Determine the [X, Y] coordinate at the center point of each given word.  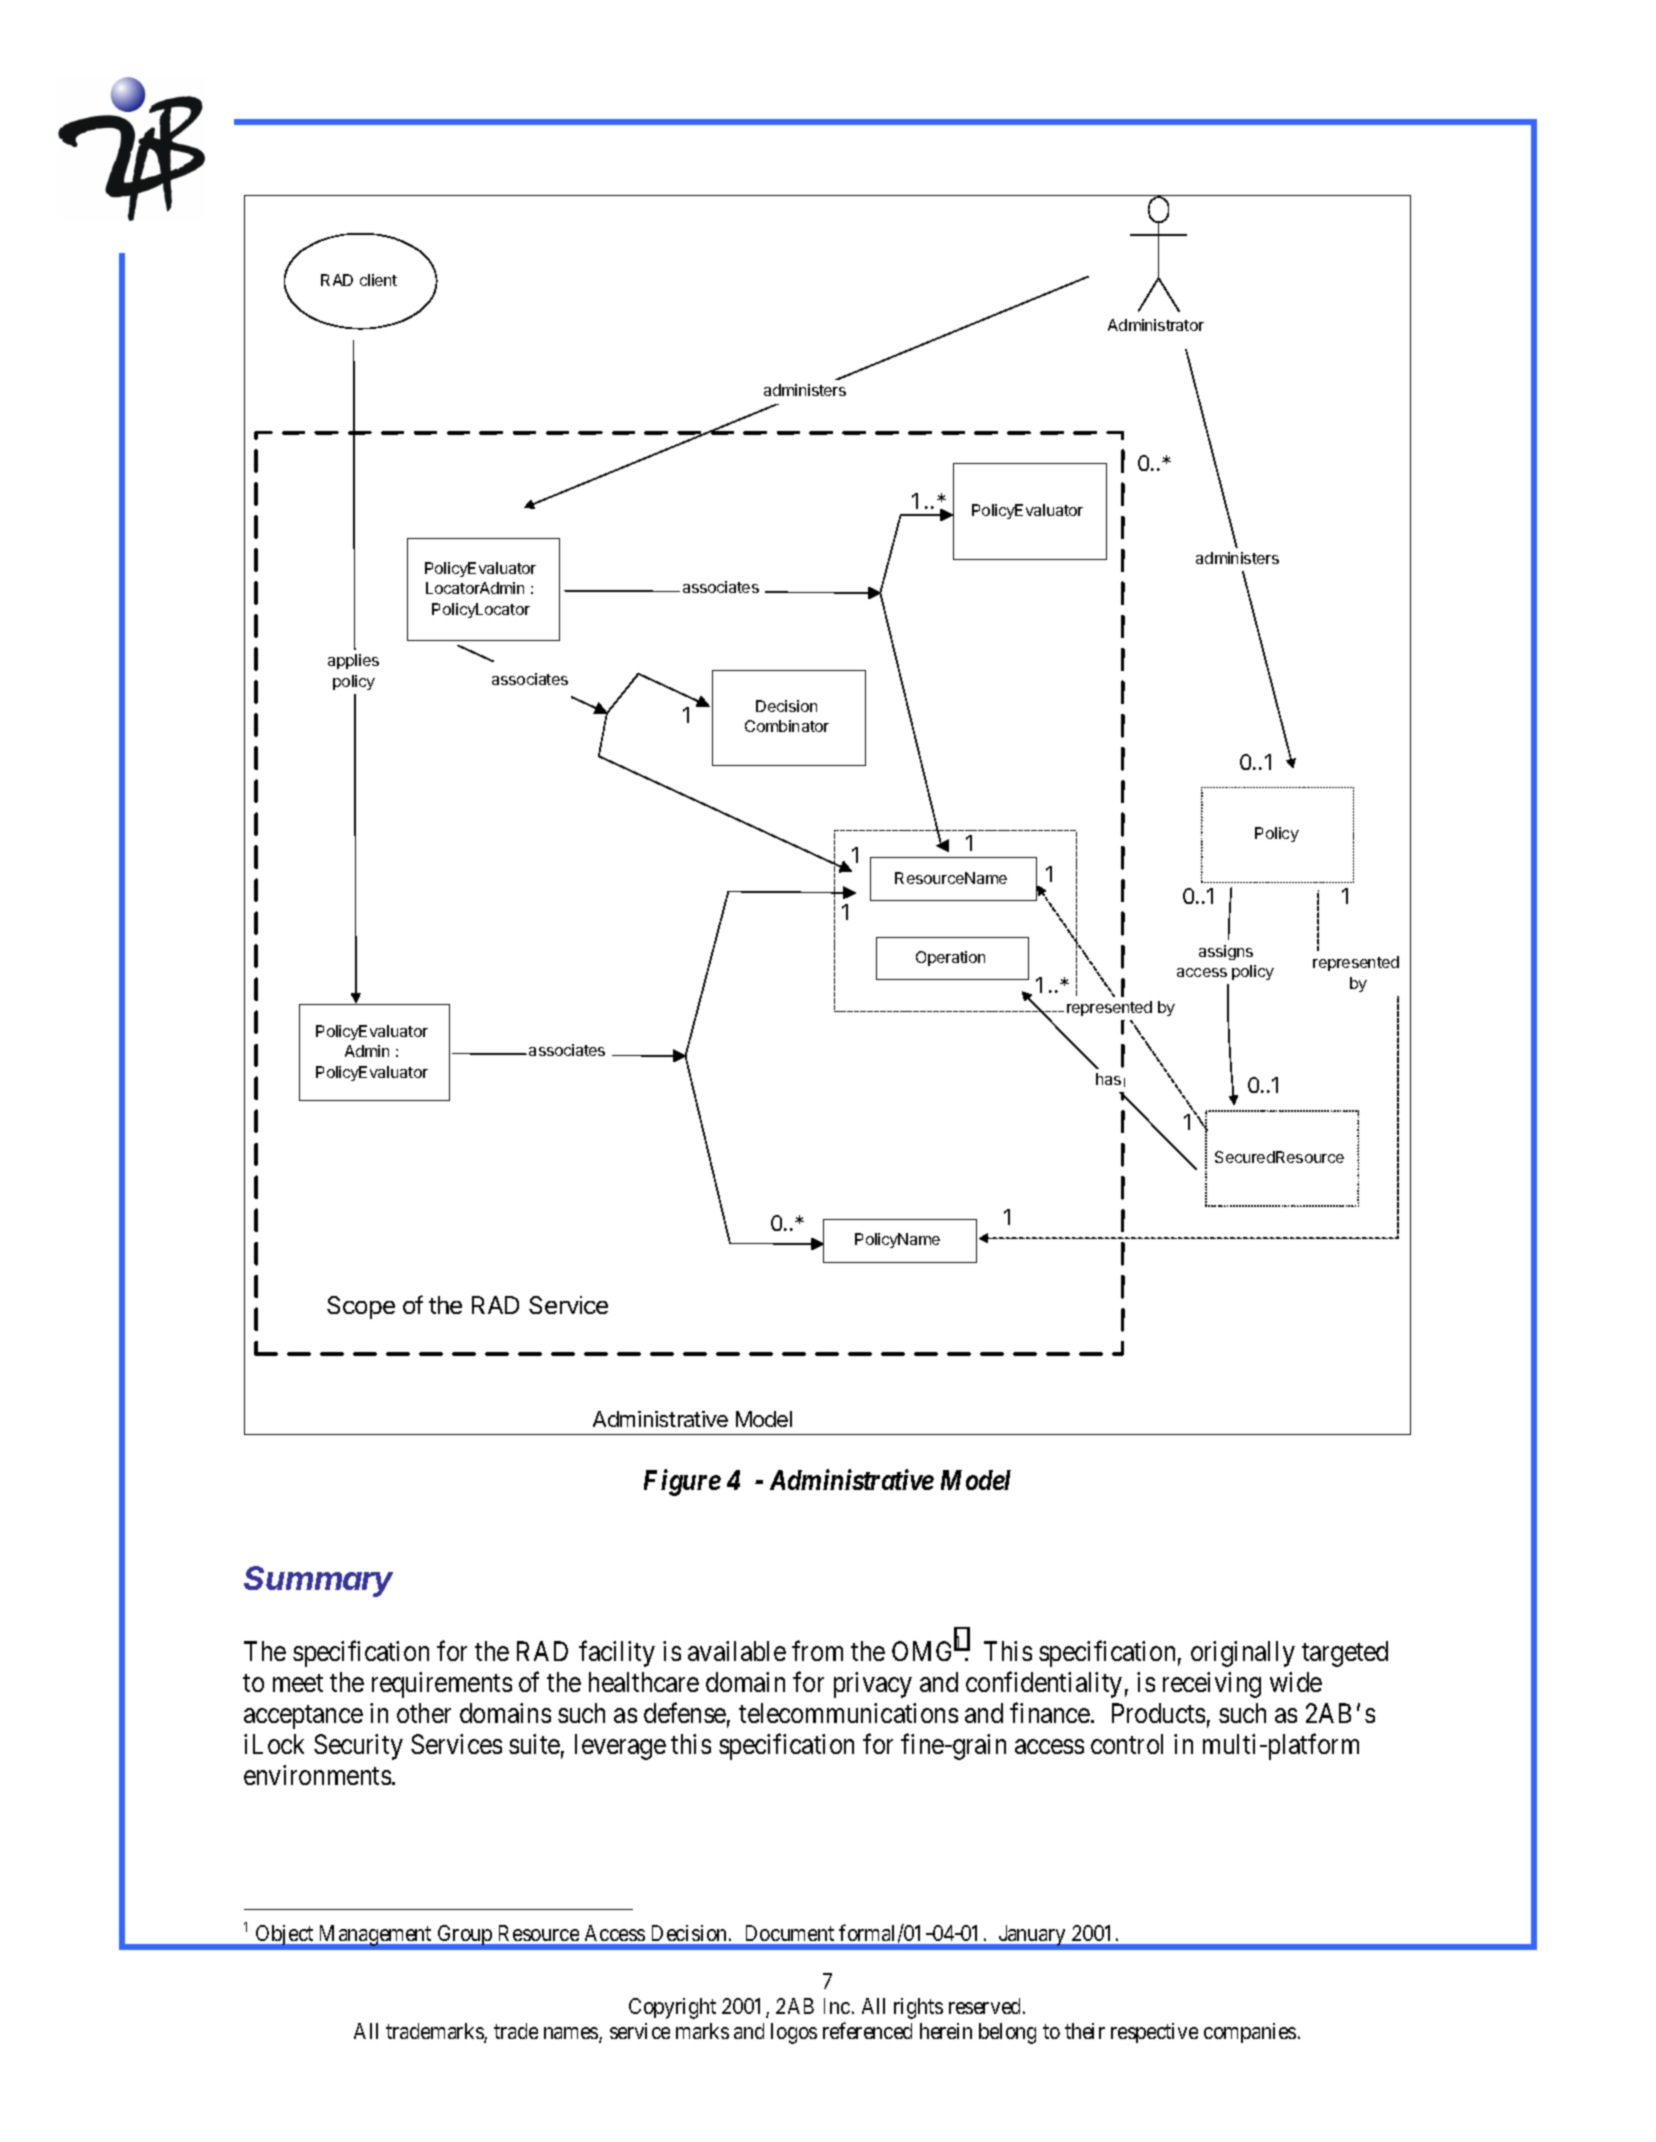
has [1108, 1079]
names [572, 2034]
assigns [1226, 952]
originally [1243, 1654]
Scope [361, 1307]
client [378, 280]
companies [1250, 2033]
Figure [682, 1483]
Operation [950, 958]
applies [353, 661]
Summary [318, 1581]
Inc [837, 2006]
